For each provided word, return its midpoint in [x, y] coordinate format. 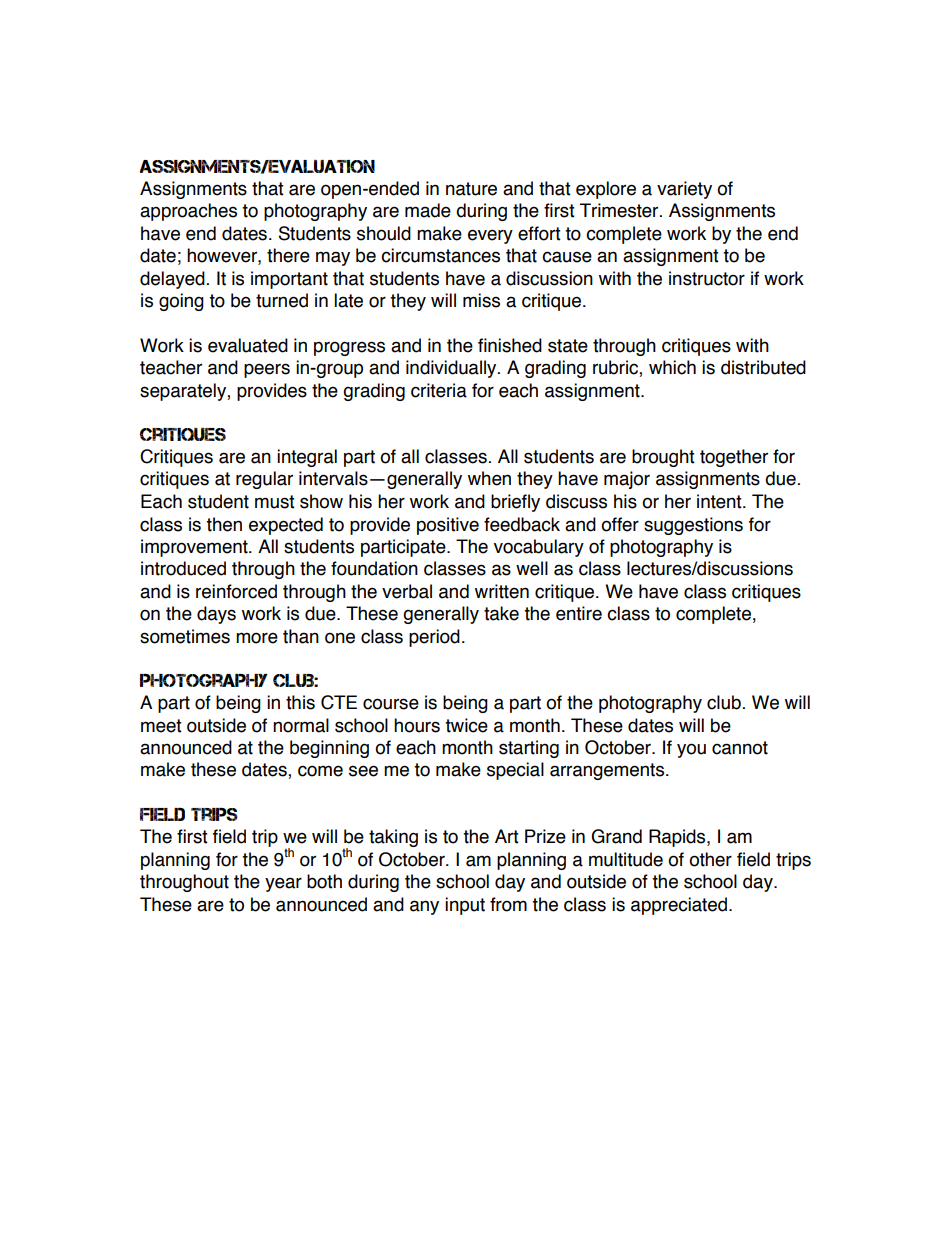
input [465, 906]
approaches [188, 212]
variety [684, 190]
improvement [195, 548]
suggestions [693, 526]
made [428, 210]
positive [448, 526]
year [283, 884]
